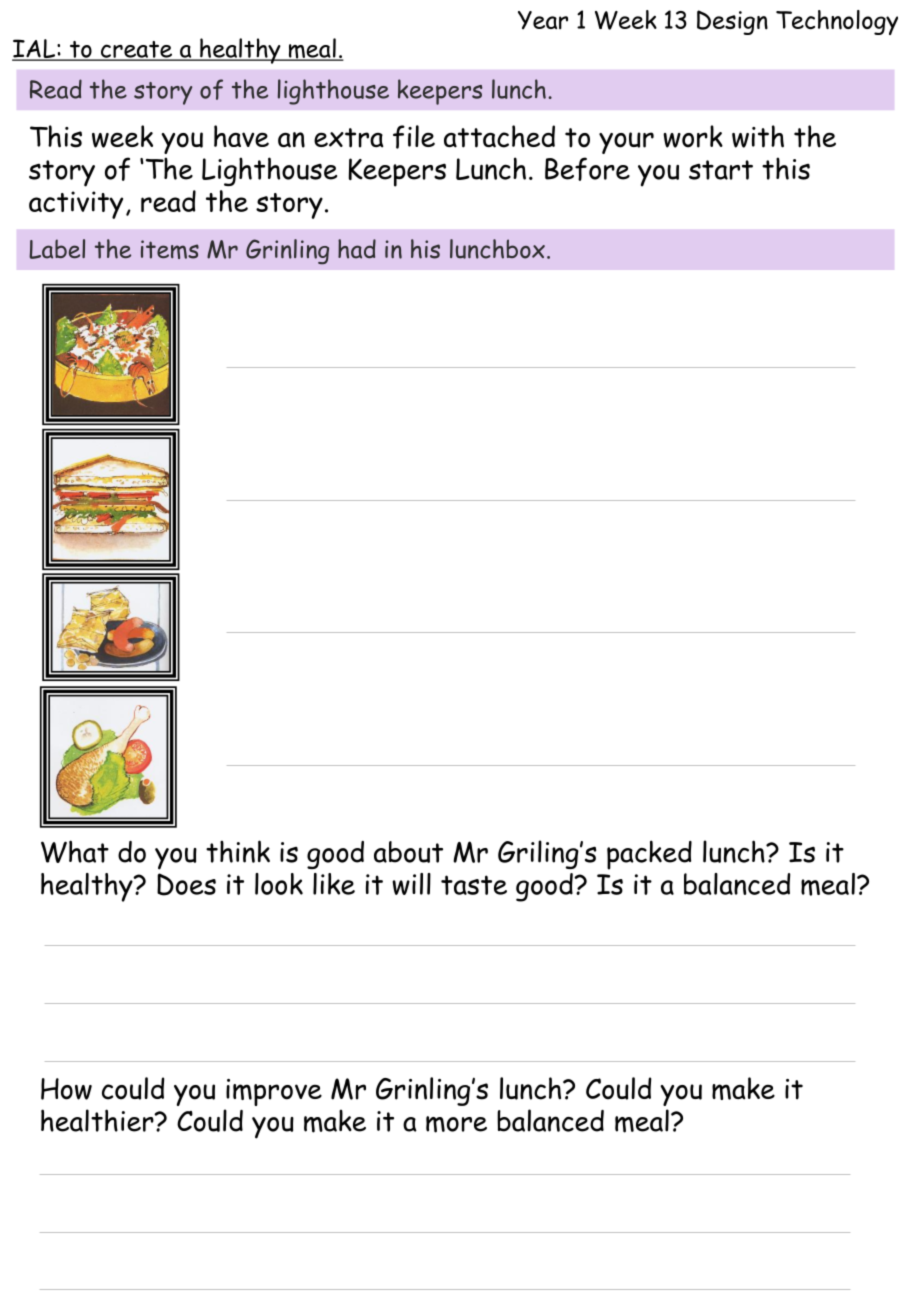  I want to click on more, so click(456, 1124).
